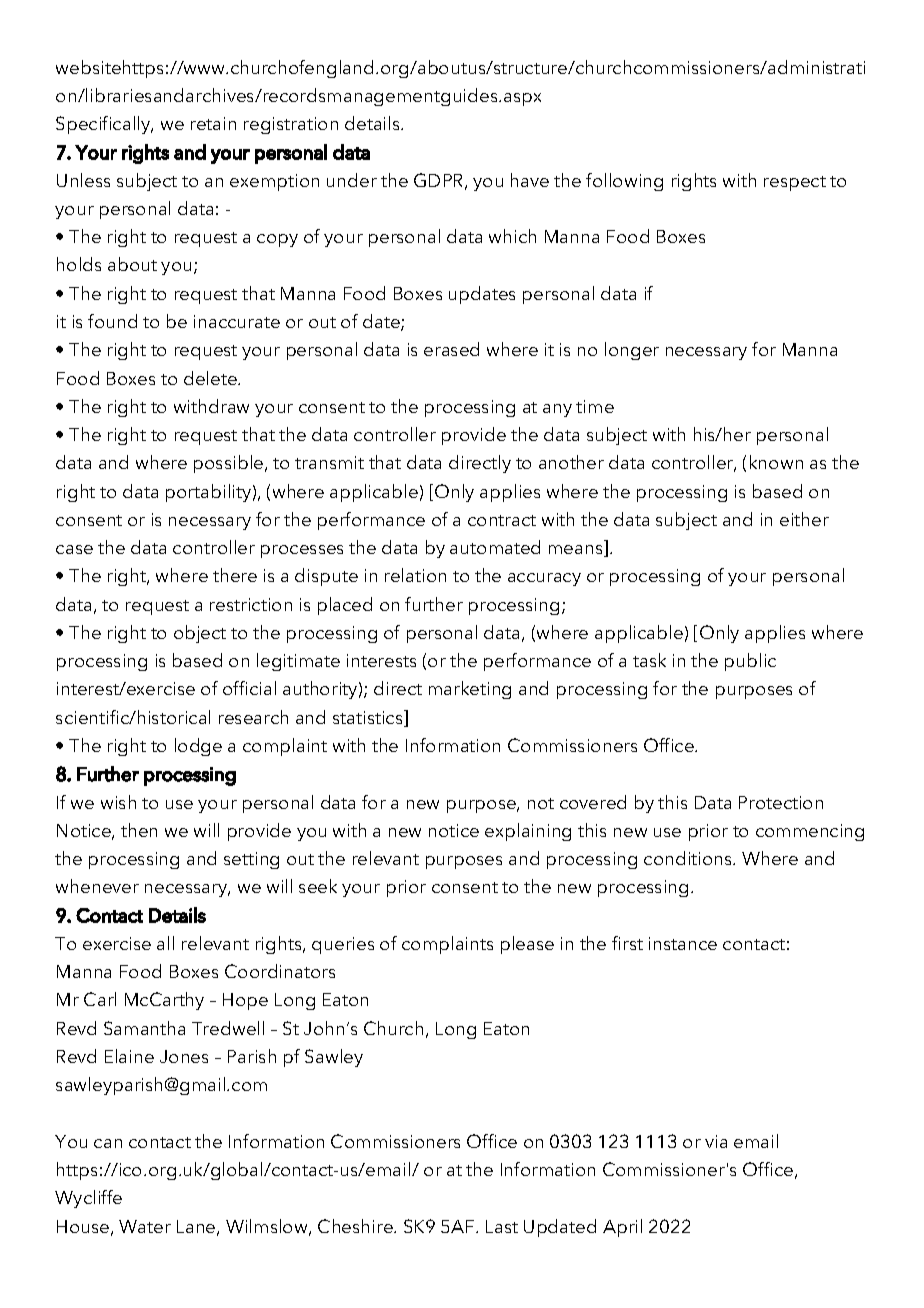 The image size is (924, 1308). I want to click on instance, so click(683, 943).
